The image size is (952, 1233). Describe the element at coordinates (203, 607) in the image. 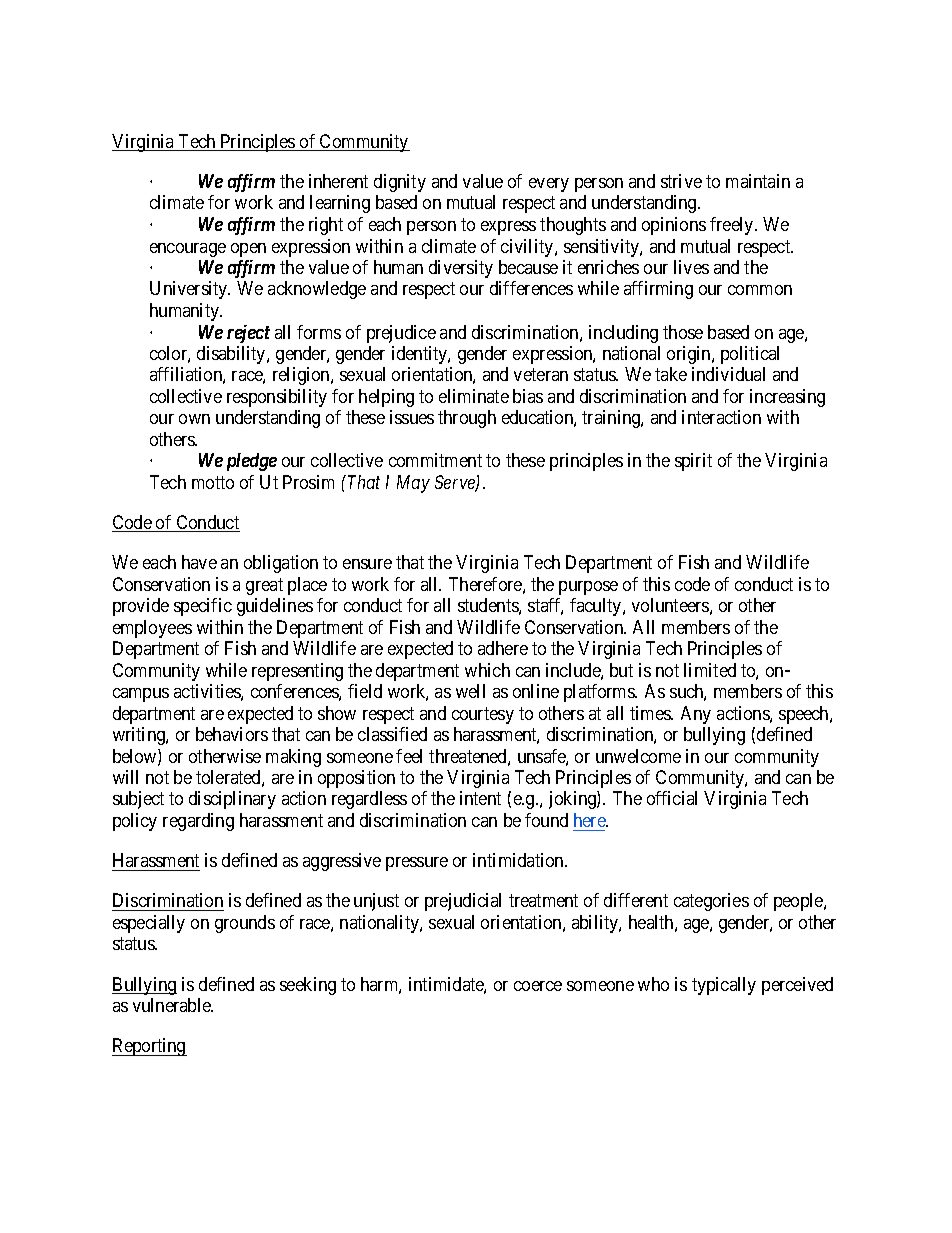

I see `specific` at that location.
